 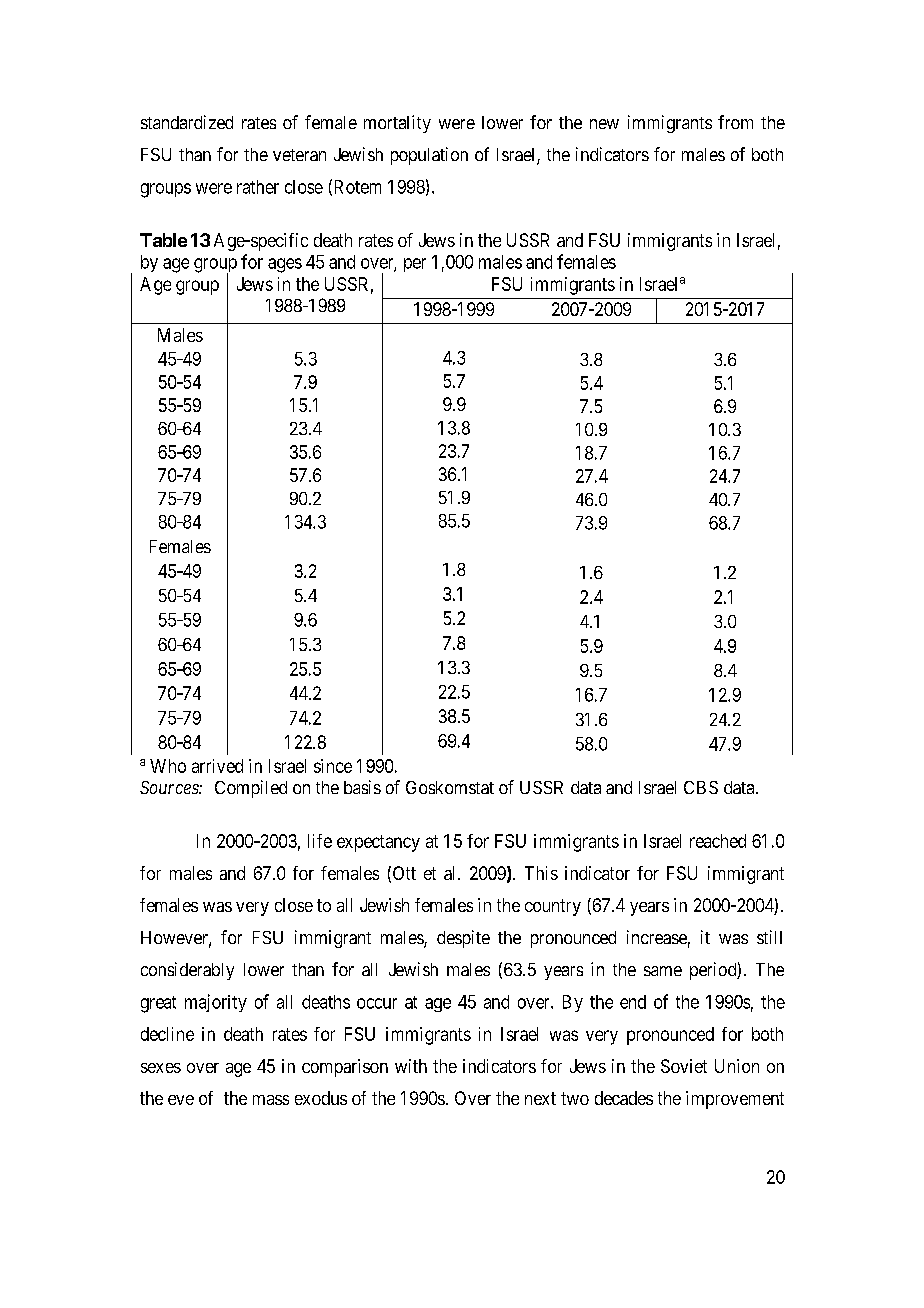 I want to click on reached, so click(x=718, y=841).
